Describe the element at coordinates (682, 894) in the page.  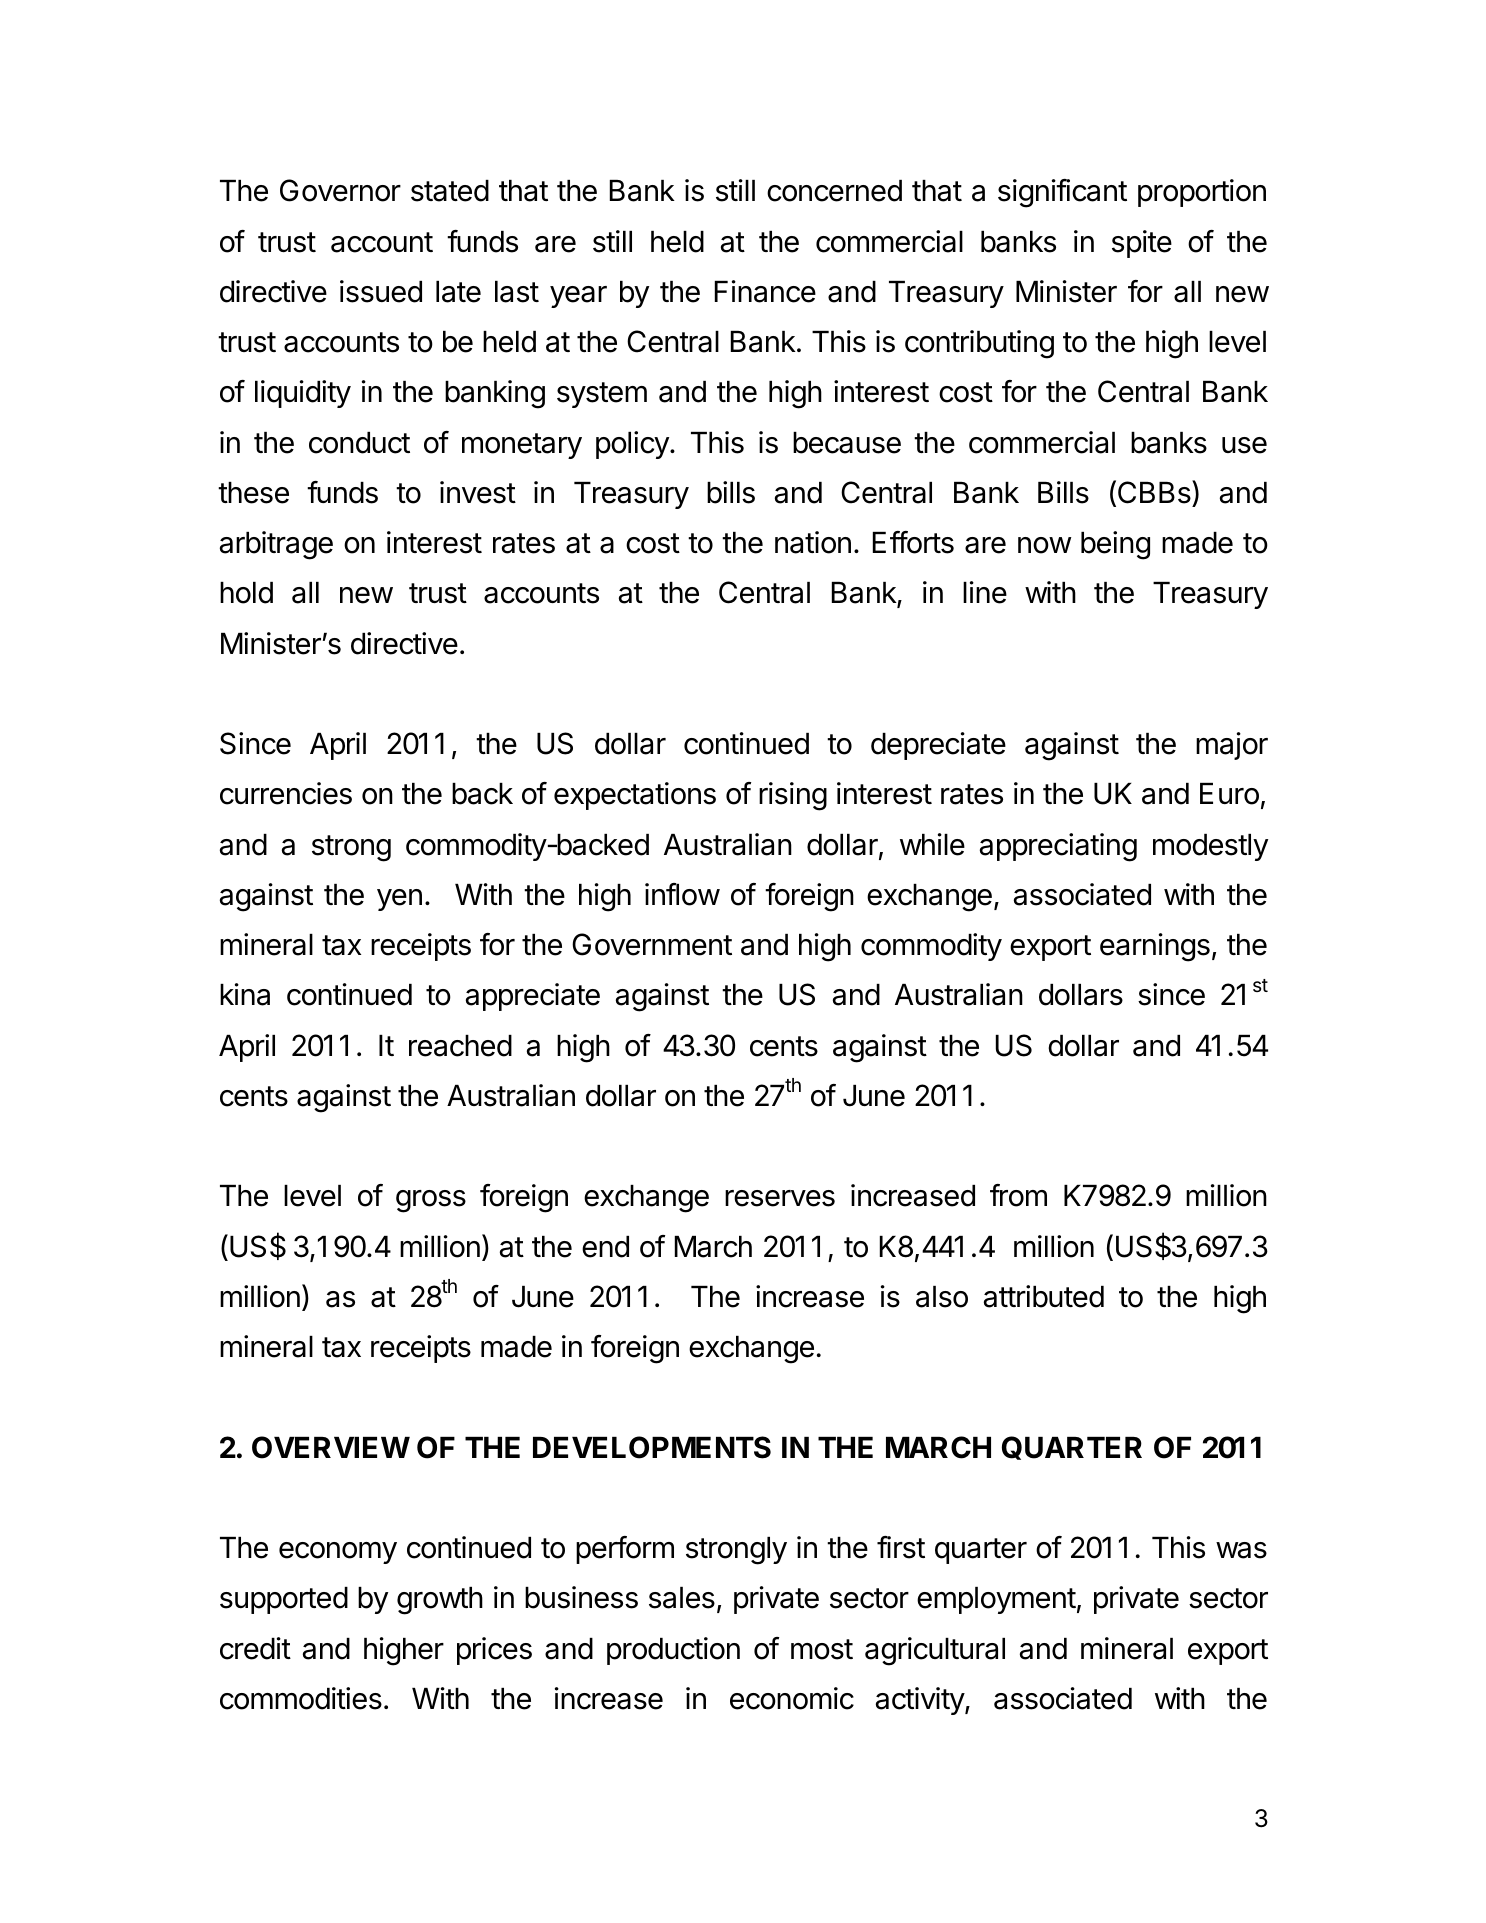
I see `inflow` at that location.
